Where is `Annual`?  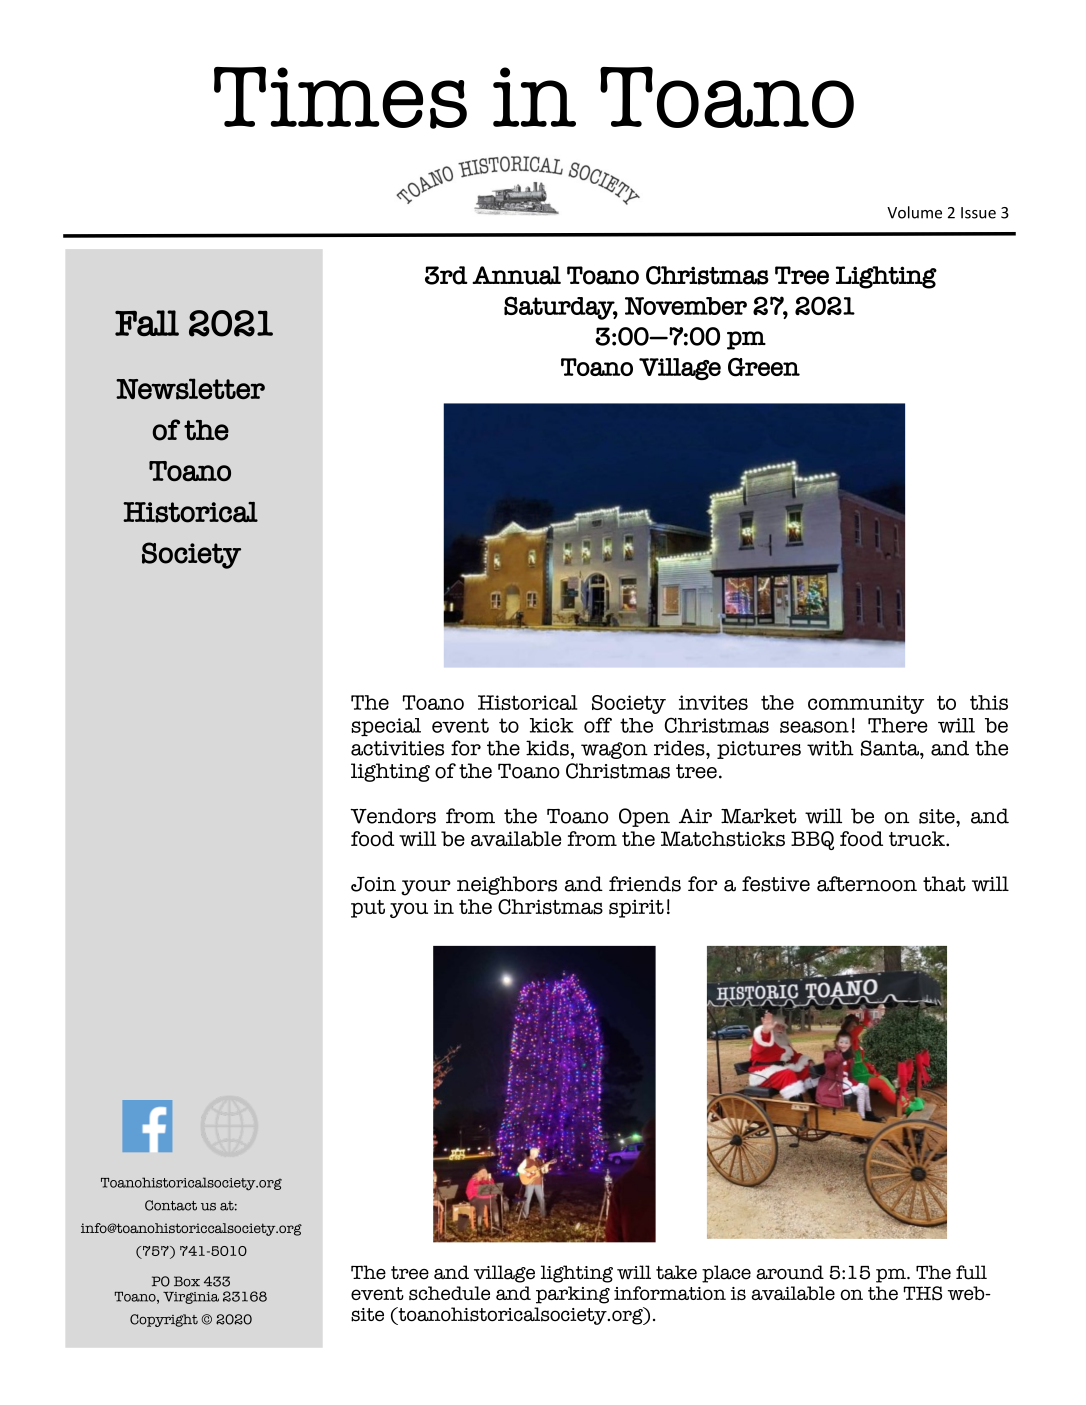
Annual is located at coordinates (516, 275).
